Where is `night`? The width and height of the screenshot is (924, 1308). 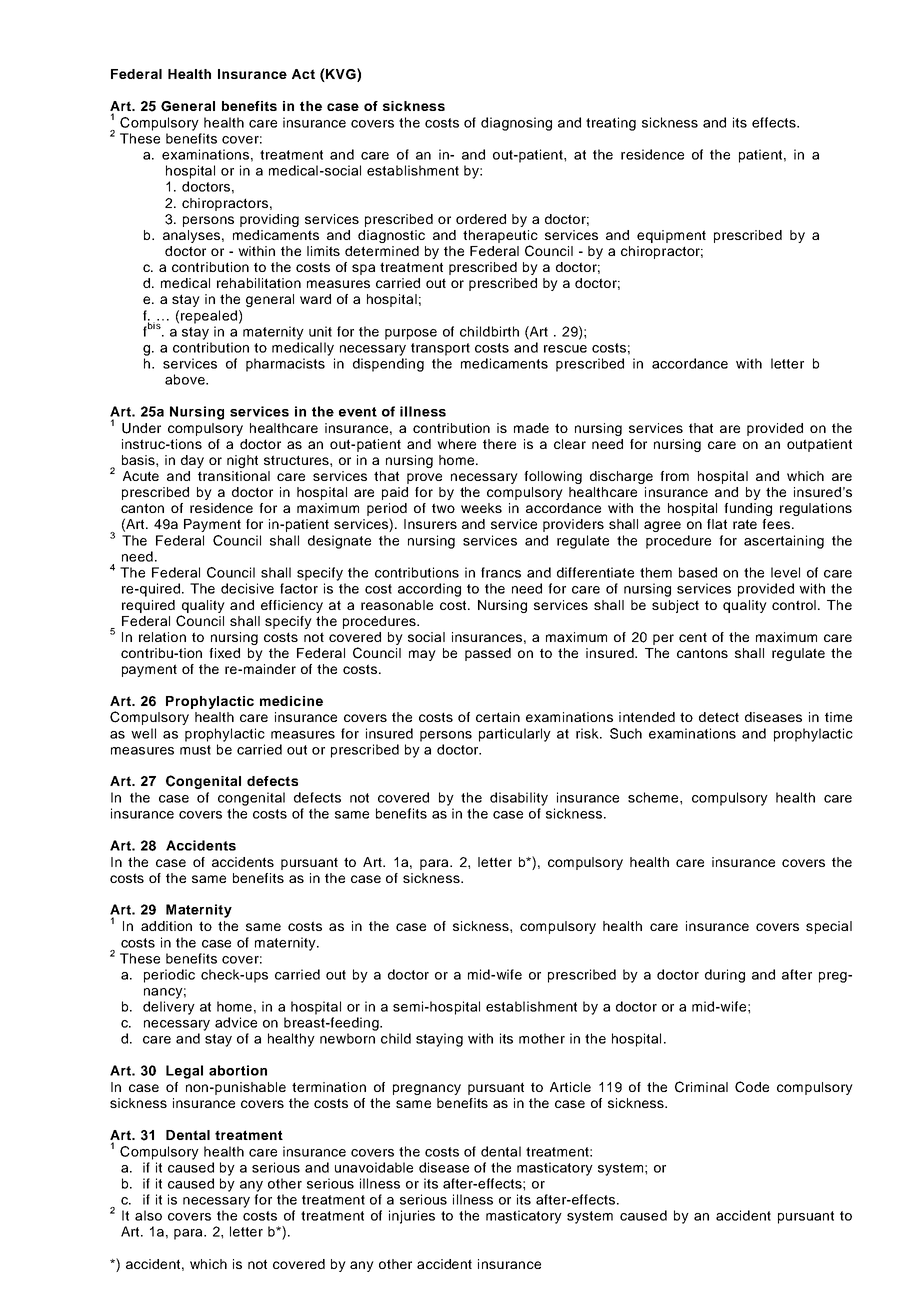 night is located at coordinates (242, 461).
